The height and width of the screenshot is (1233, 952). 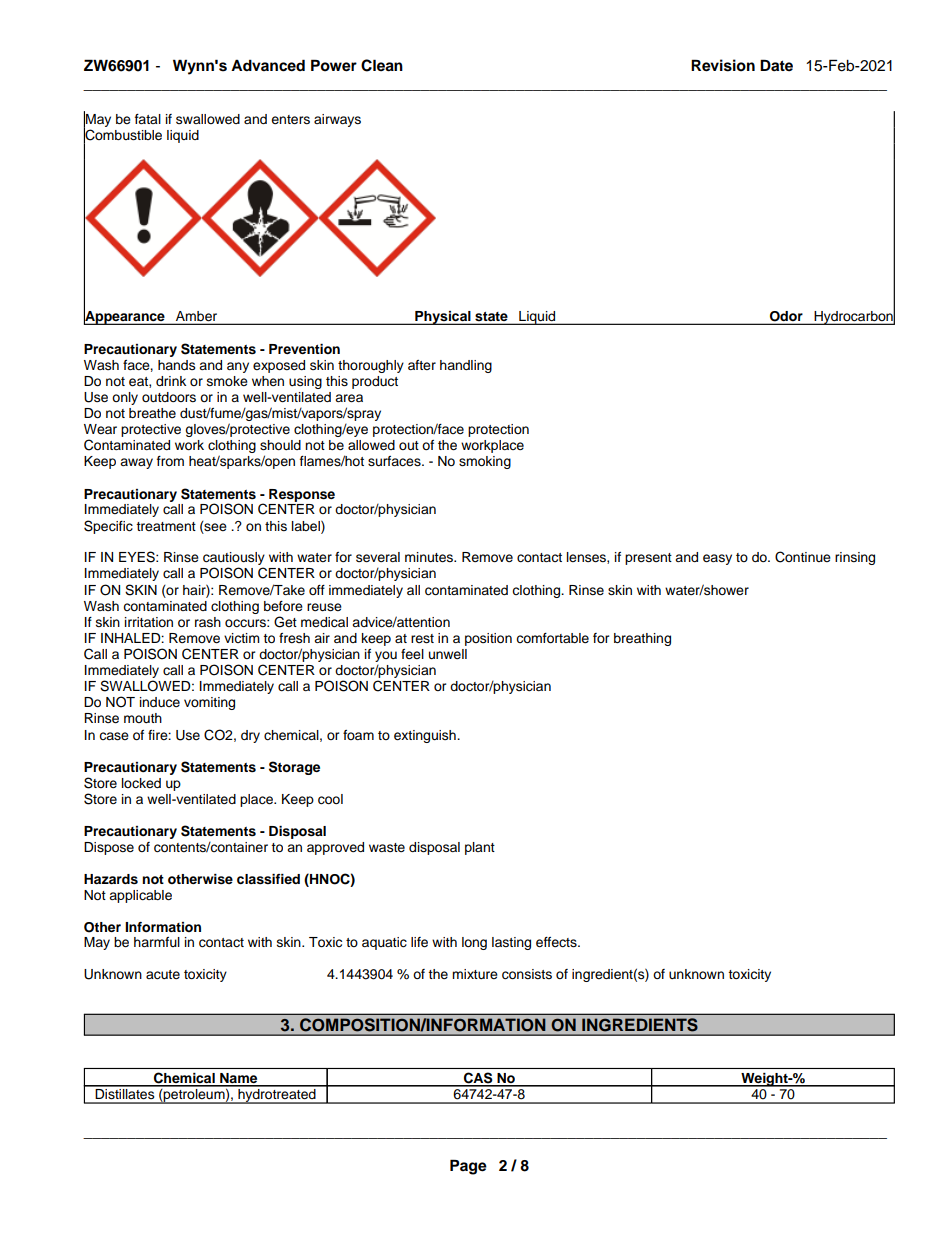 I want to click on breathing, so click(x=642, y=639).
